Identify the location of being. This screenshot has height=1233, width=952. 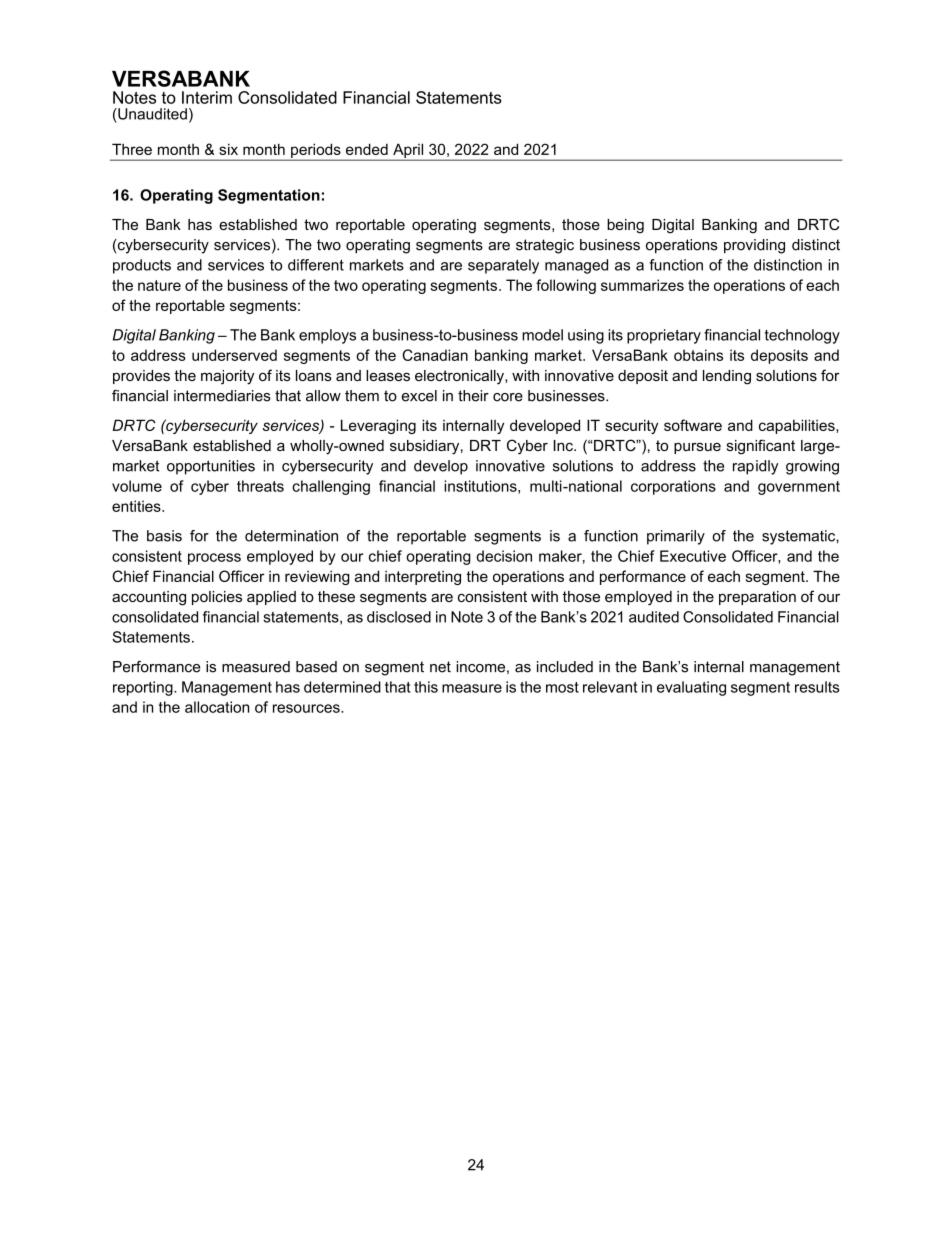
(625, 226).
